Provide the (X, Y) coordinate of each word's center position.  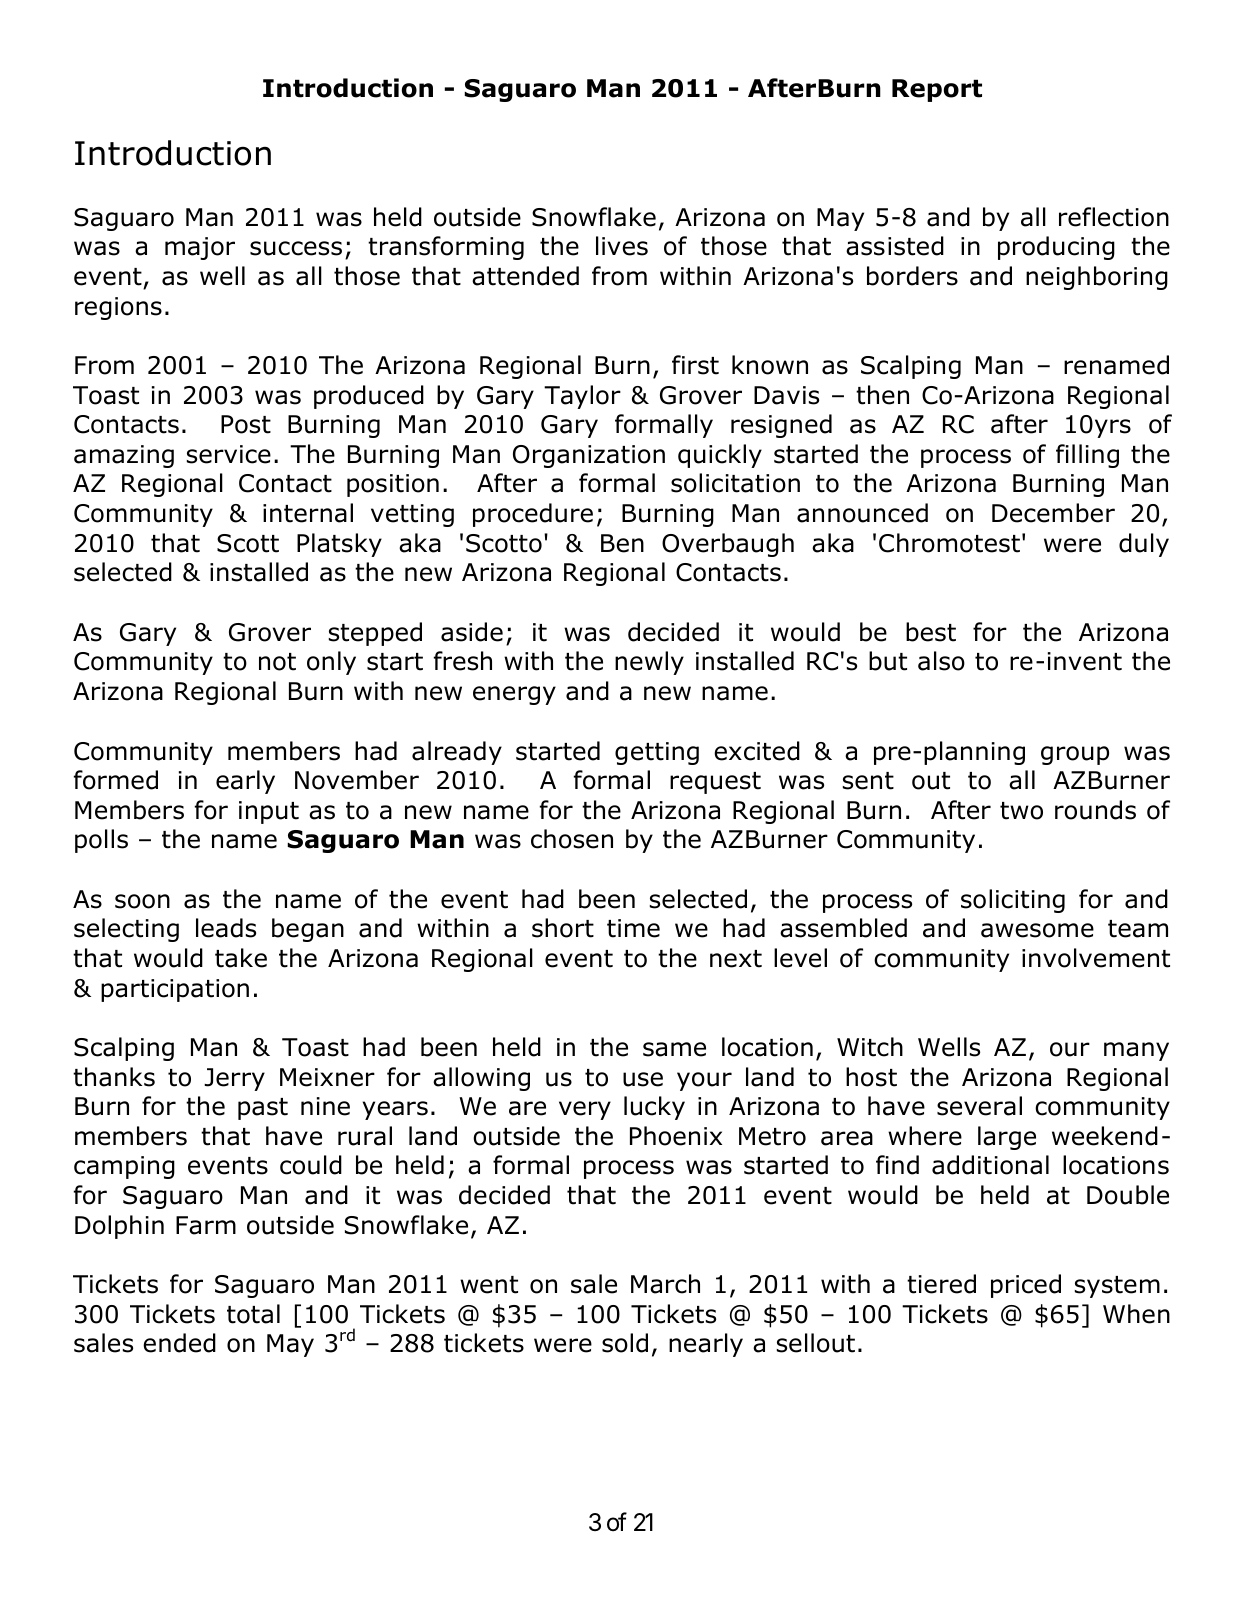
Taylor (582, 397)
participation (175, 990)
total (253, 1314)
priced (1026, 1286)
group (1075, 755)
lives (622, 246)
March (665, 1284)
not (277, 662)
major (200, 248)
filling (1087, 456)
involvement (1096, 958)
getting (657, 753)
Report (937, 90)
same (674, 1049)
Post (246, 424)
